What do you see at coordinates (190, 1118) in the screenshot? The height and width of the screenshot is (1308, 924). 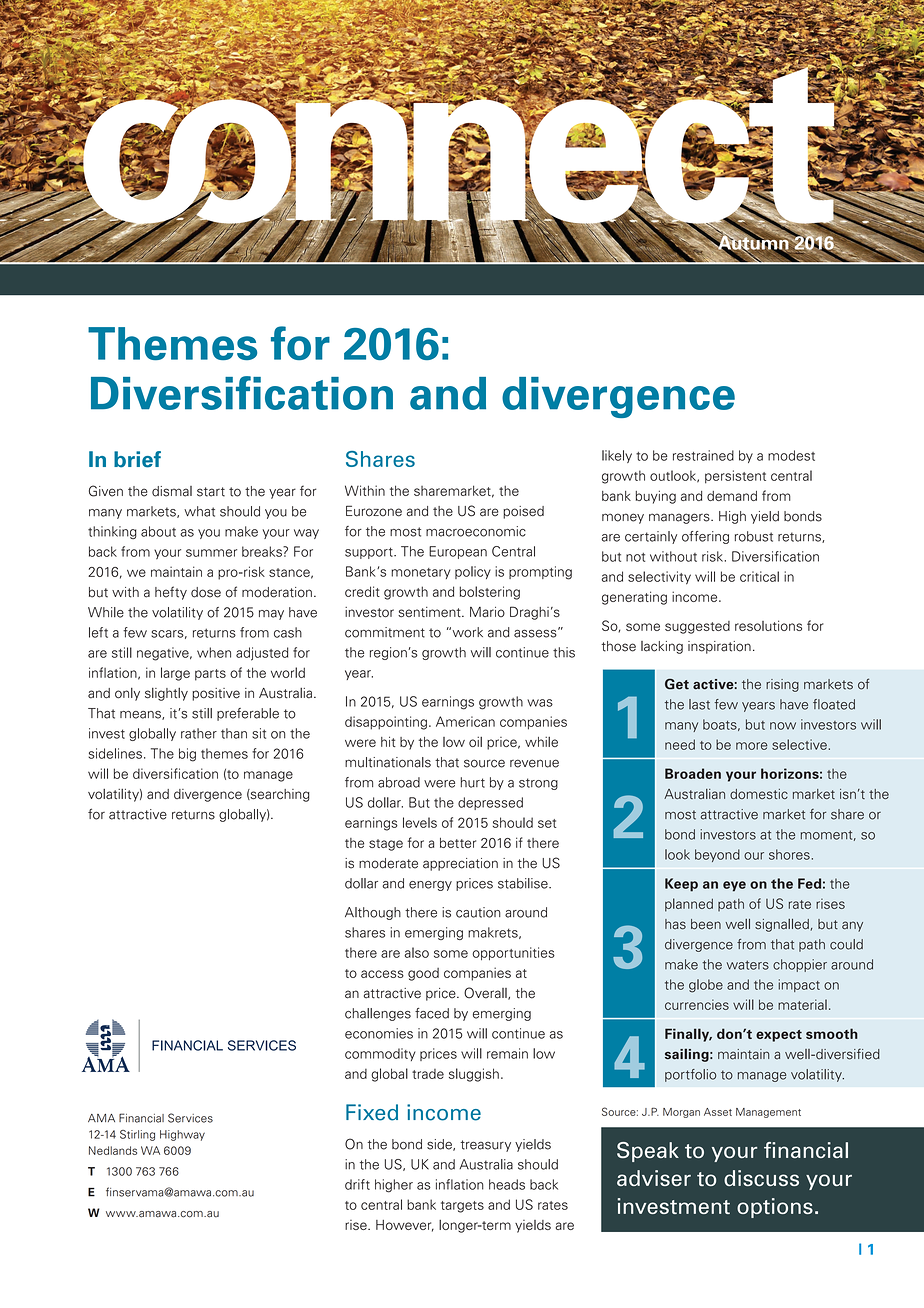 I see `Services` at bounding box center [190, 1118].
